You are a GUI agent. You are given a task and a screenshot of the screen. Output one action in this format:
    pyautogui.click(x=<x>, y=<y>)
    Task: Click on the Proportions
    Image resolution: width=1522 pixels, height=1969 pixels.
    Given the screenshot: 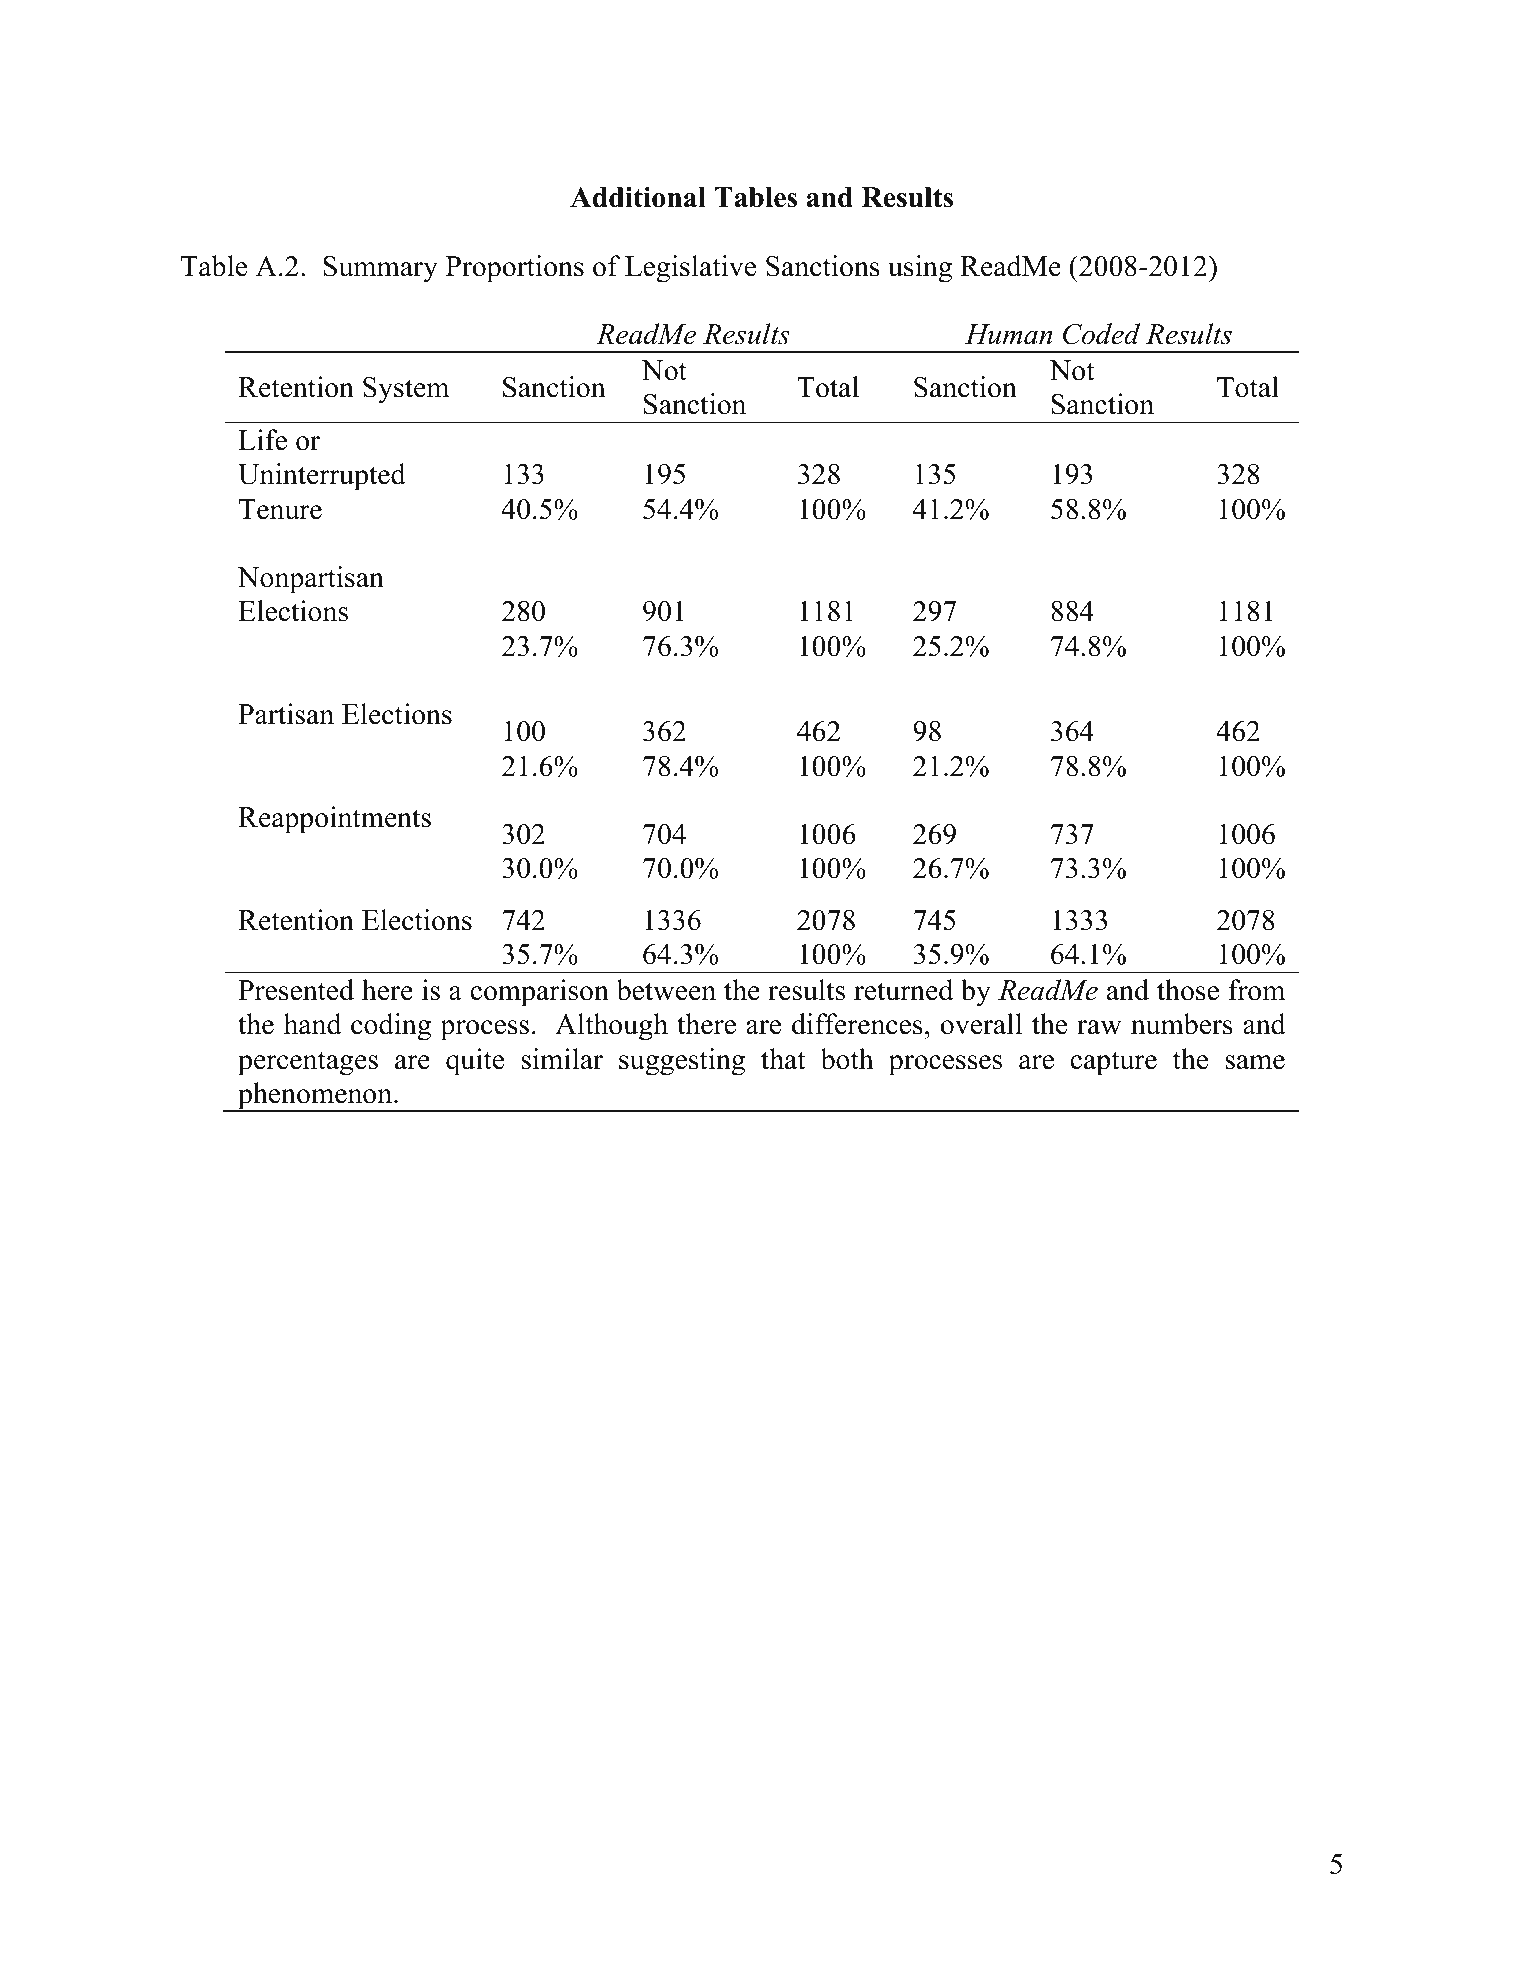 What is the action you would take?
    pyautogui.click(x=515, y=269)
